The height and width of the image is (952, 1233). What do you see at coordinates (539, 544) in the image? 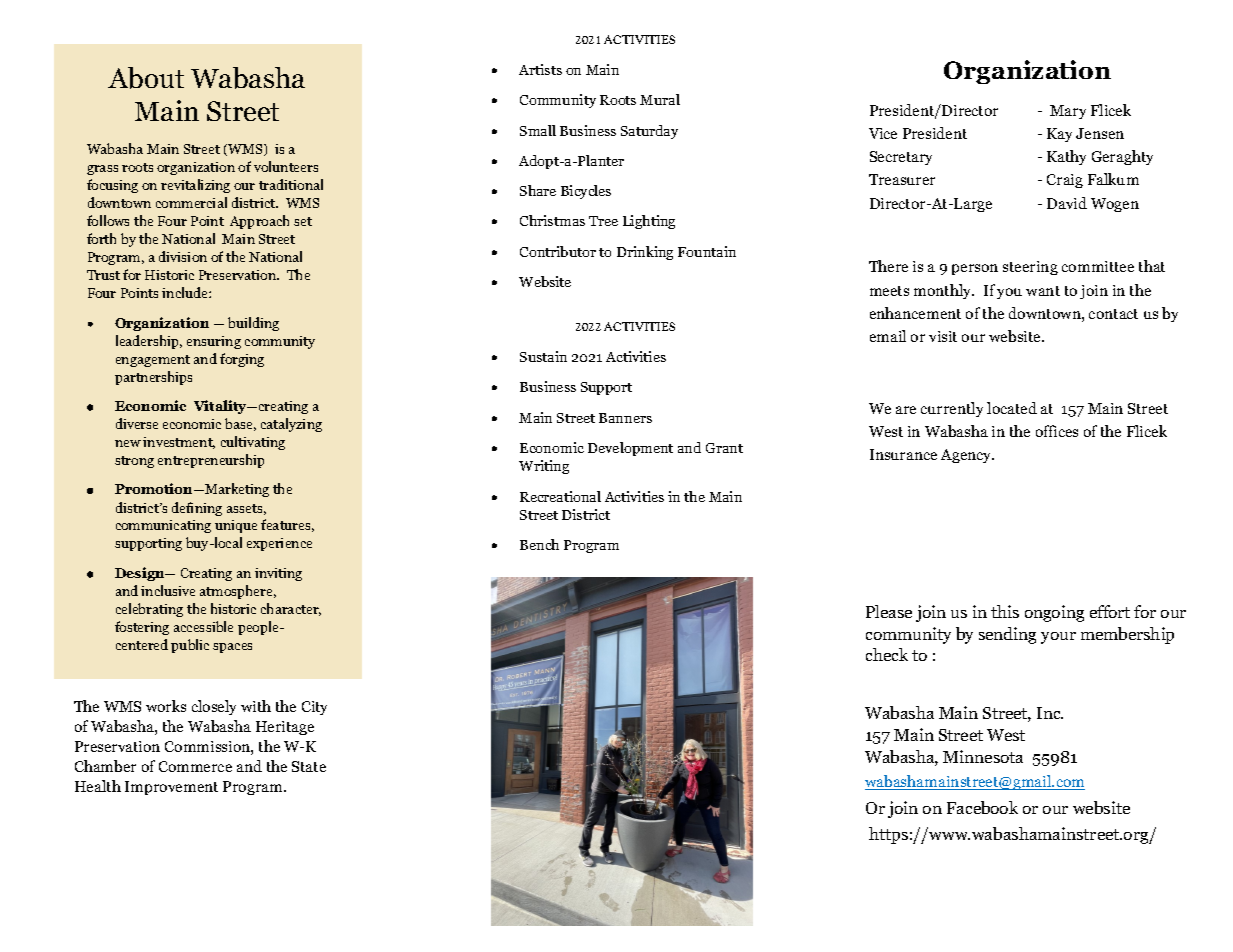
I see `Bench` at bounding box center [539, 544].
